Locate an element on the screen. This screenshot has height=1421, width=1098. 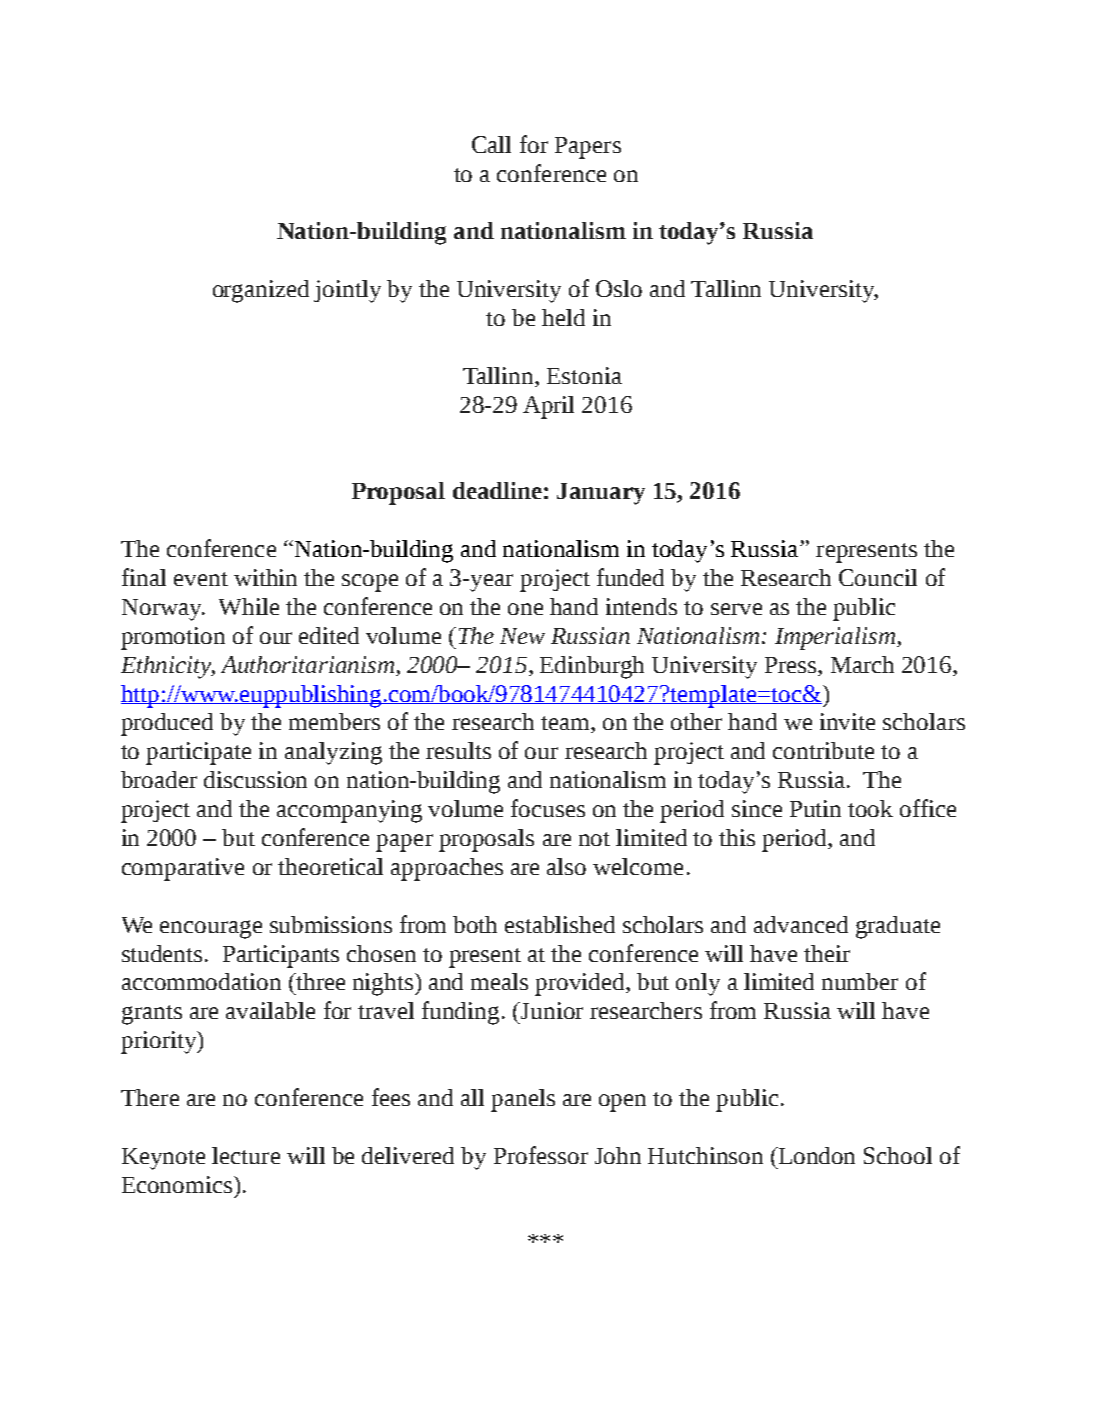
Council is located at coordinates (878, 577).
